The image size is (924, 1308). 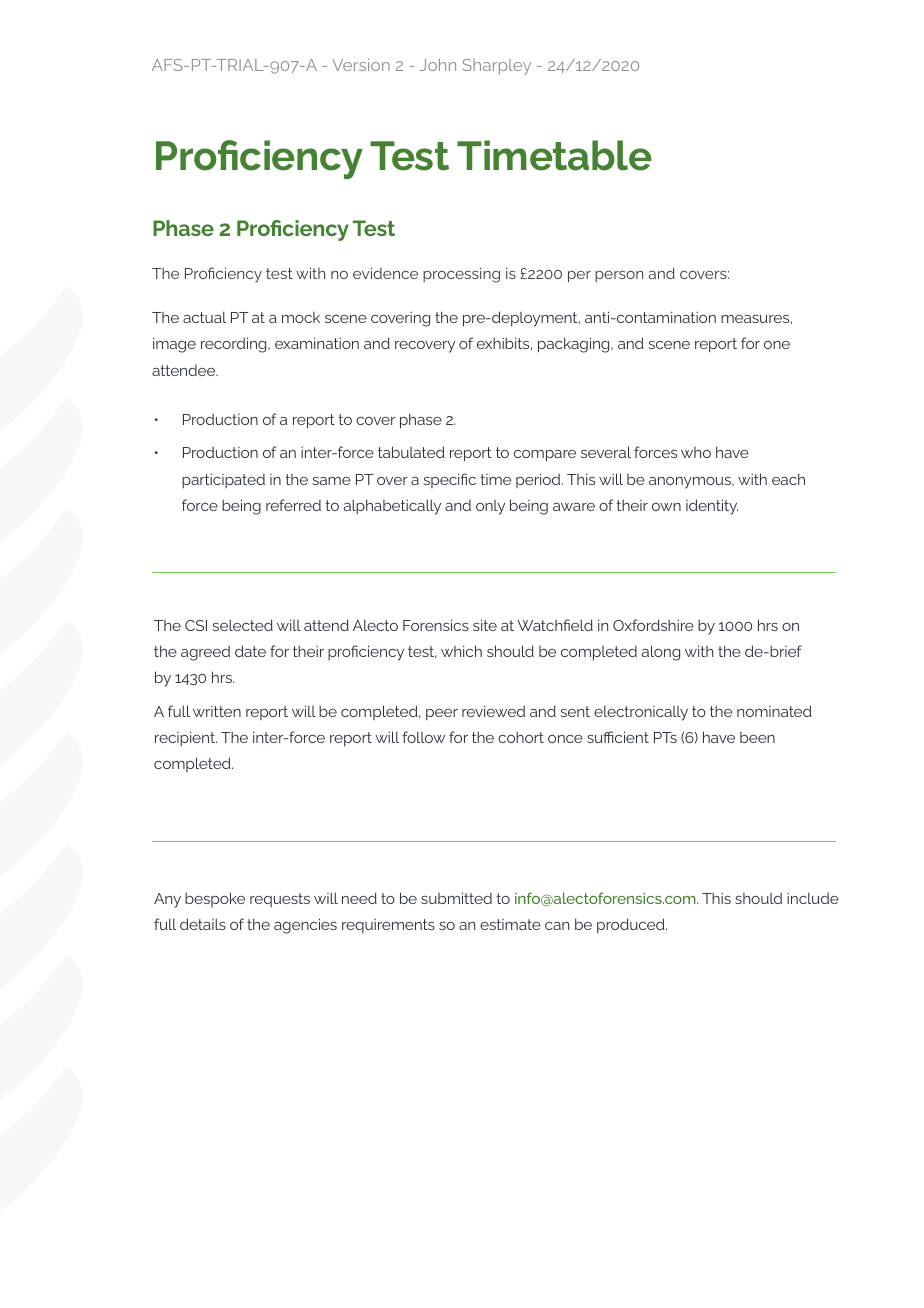 What do you see at coordinates (575, 345) in the image?
I see `packaging` at bounding box center [575, 345].
